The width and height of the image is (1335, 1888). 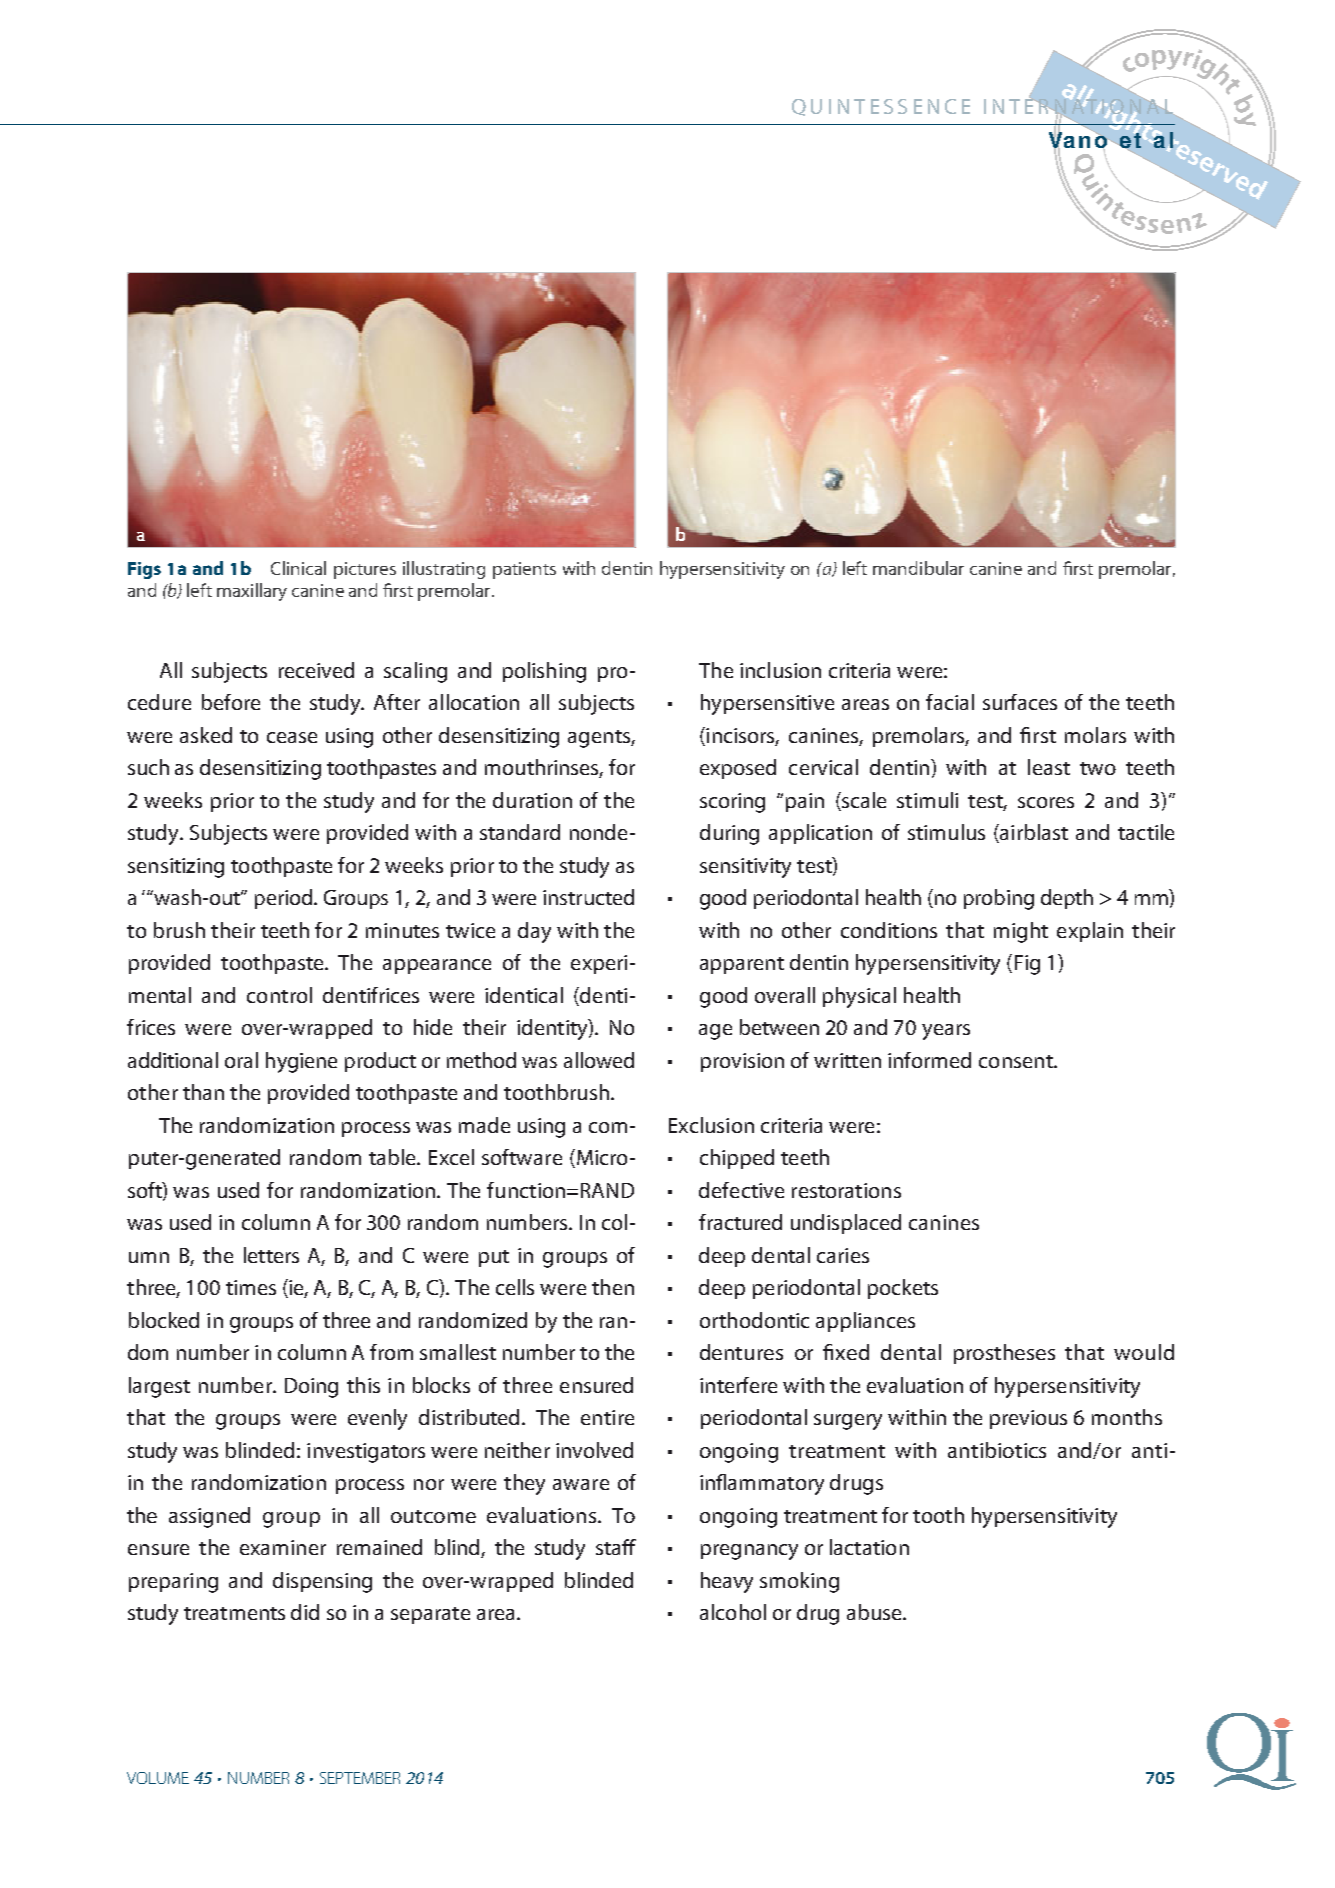 What do you see at coordinates (252, 592) in the image?
I see `maxillary` at bounding box center [252, 592].
